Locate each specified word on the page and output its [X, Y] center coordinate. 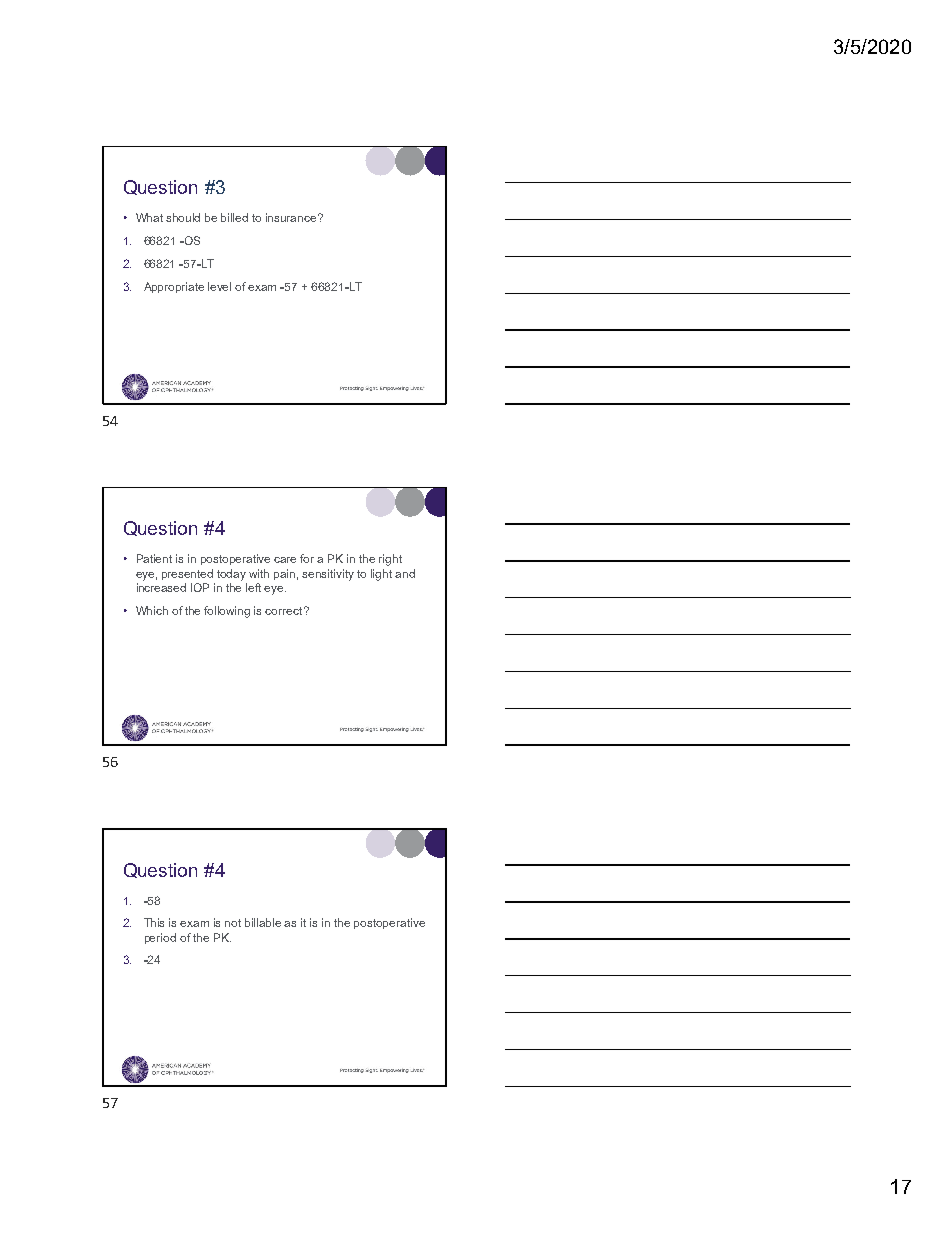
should [183, 217]
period [160, 938]
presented [187, 574]
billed [234, 217]
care [285, 560]
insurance [292, 217]
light [381, 575]
